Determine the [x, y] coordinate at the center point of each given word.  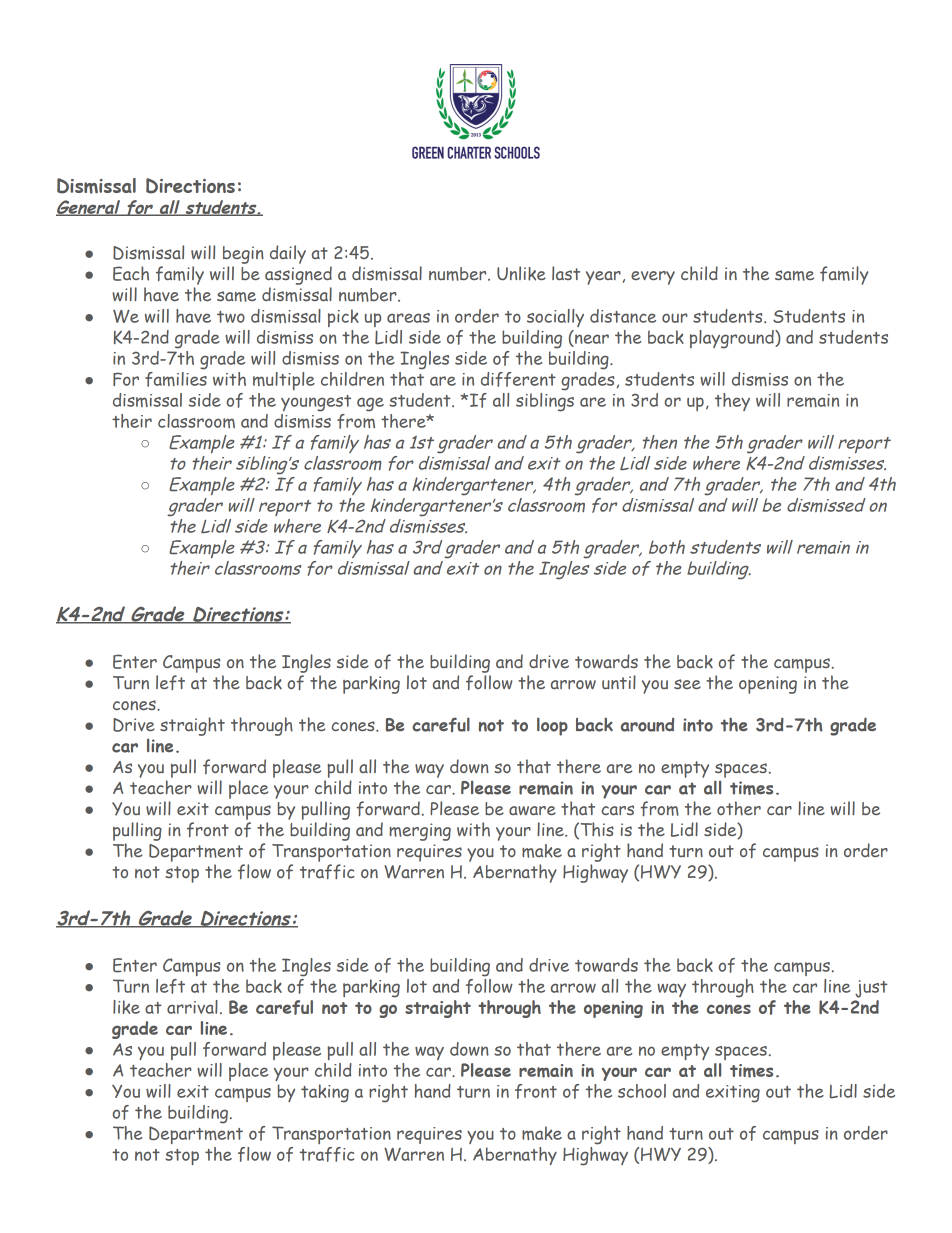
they [732, 402]
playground [733, 339]
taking [325, 1093]
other [739, 808]
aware [532, 810]
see [687, 684]
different [518, 379]
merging [420, 832]
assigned [298, 275]
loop [552, 726]
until [619, 682]
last [566, 273]
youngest [316, 403]
